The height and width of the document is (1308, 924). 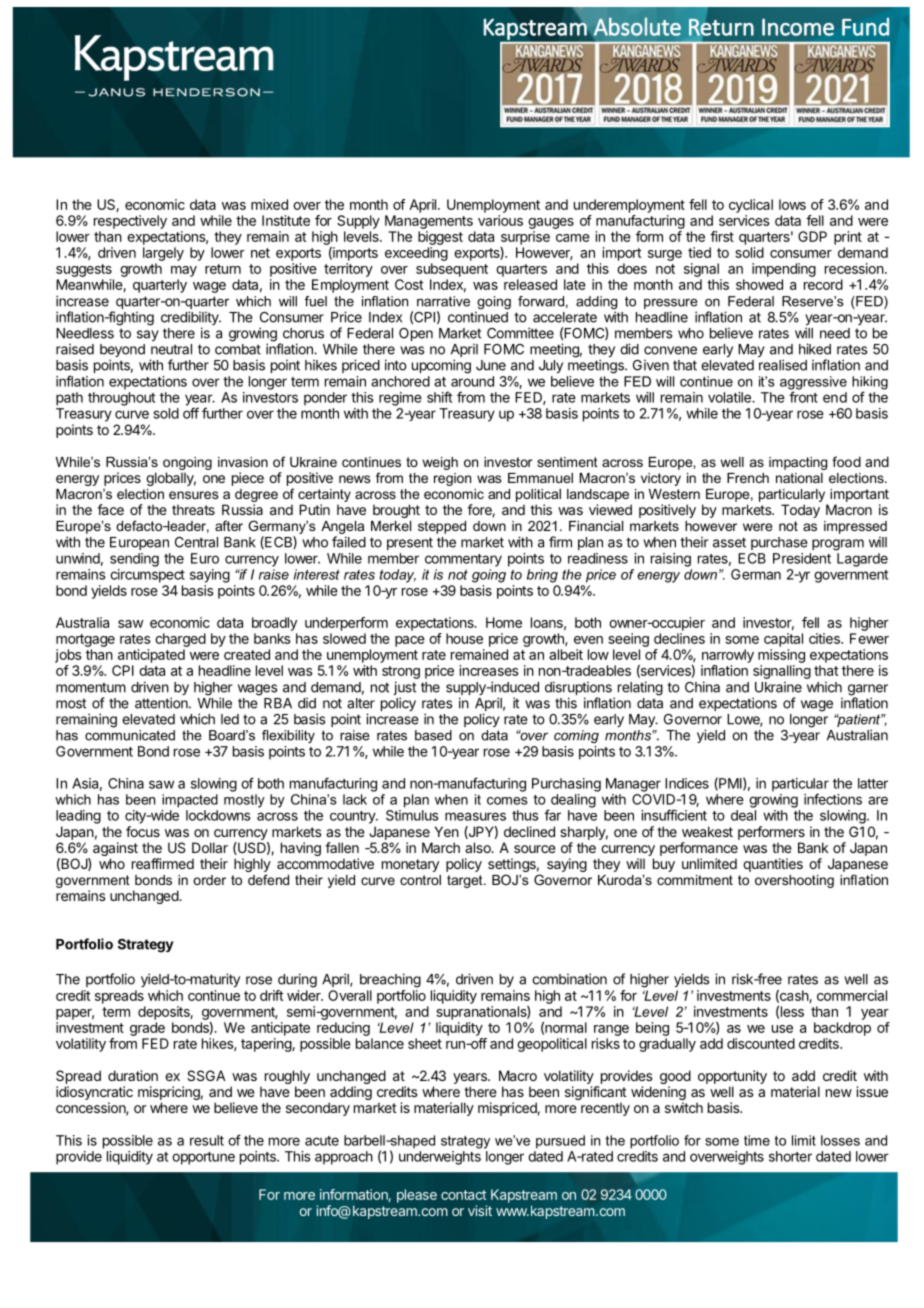 I want to click on infections, so click(x=833, y=799).
